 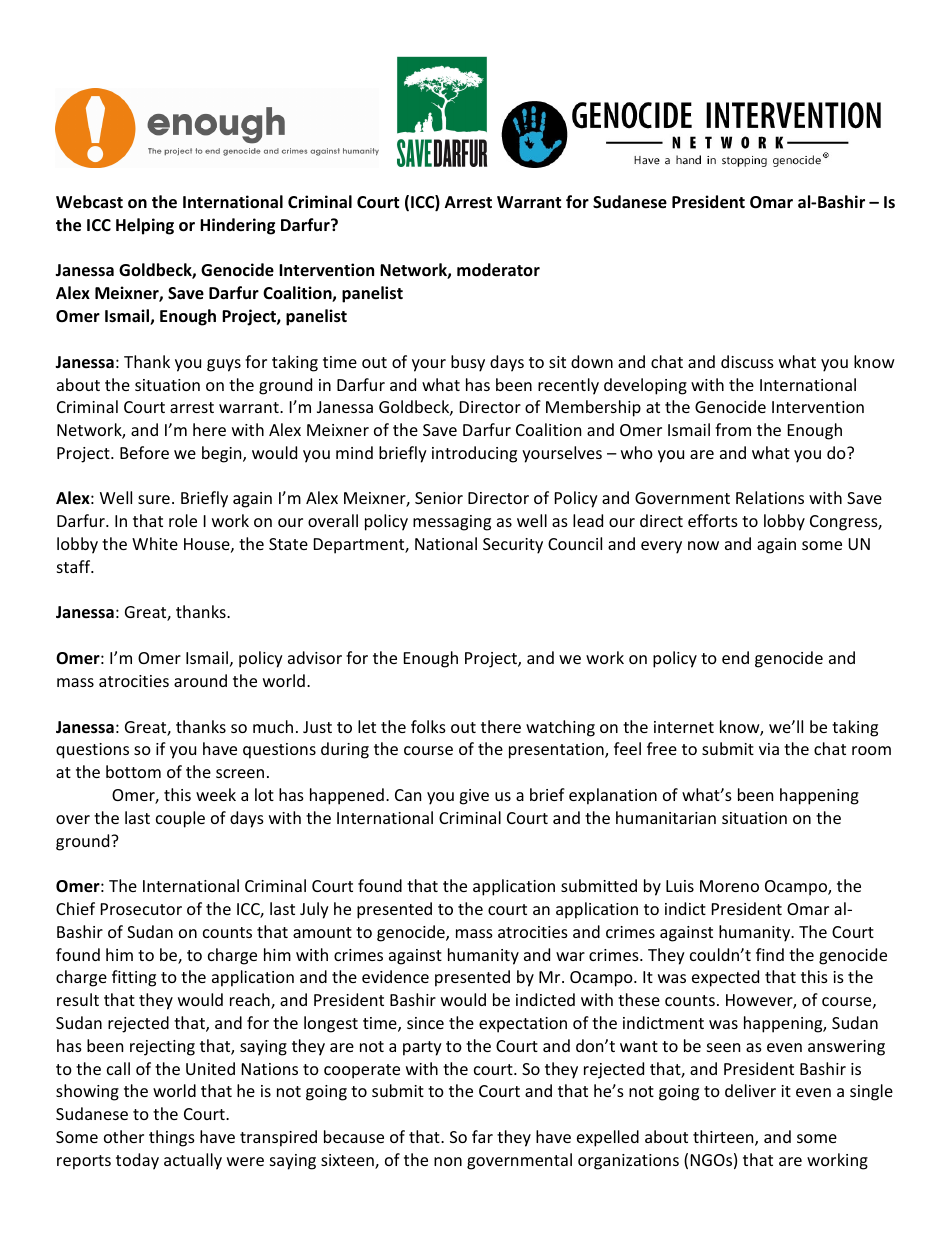 What do you see at coordinates (141, 909) in the screenshot?
I see `Prosecutor` at bounding box center [141, 909].
